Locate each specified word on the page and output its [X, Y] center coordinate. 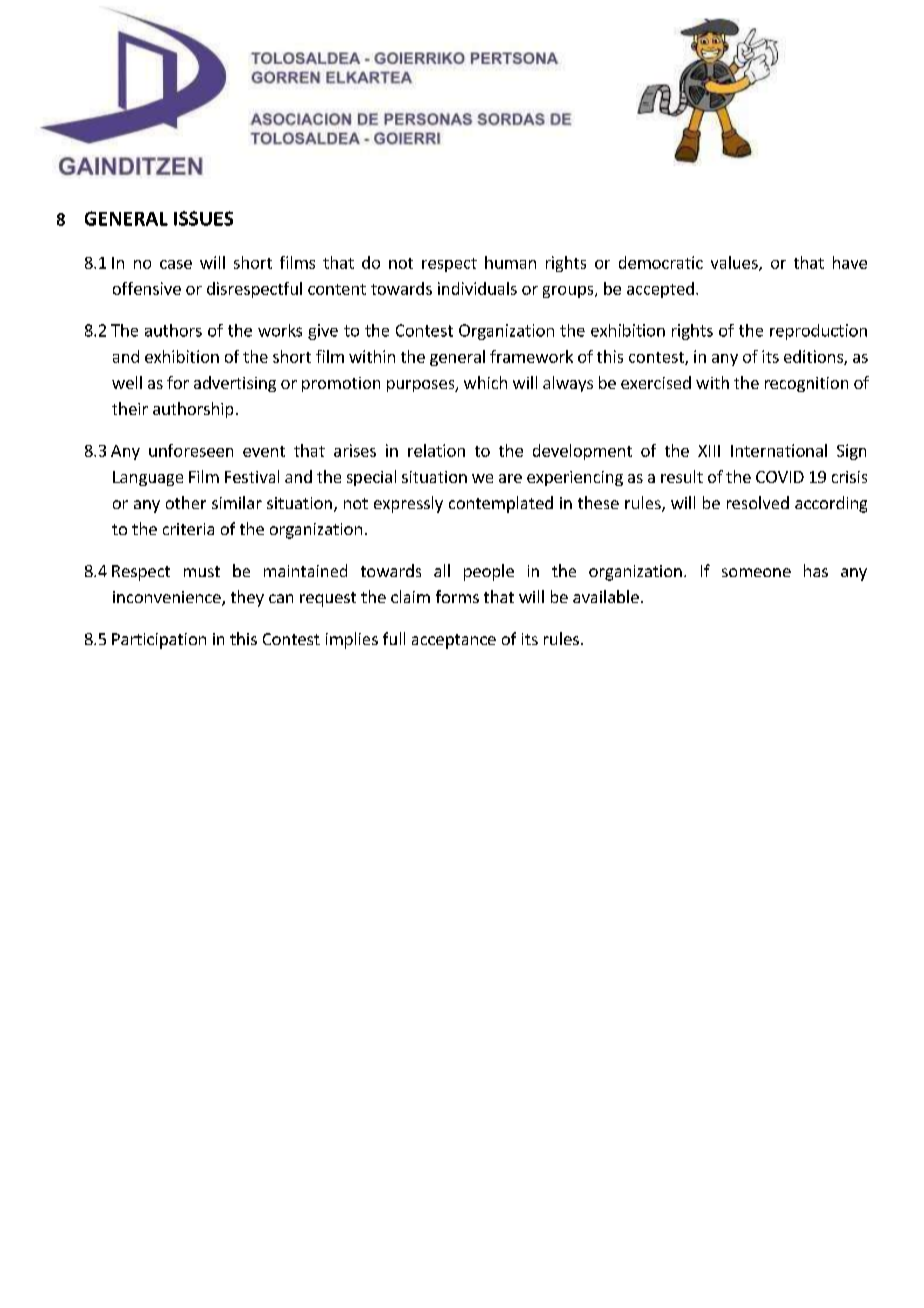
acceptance [454, 641]
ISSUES [203, 218]
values [735, 263]
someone [756, 572]
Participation [159, 641]
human [510, 262]
